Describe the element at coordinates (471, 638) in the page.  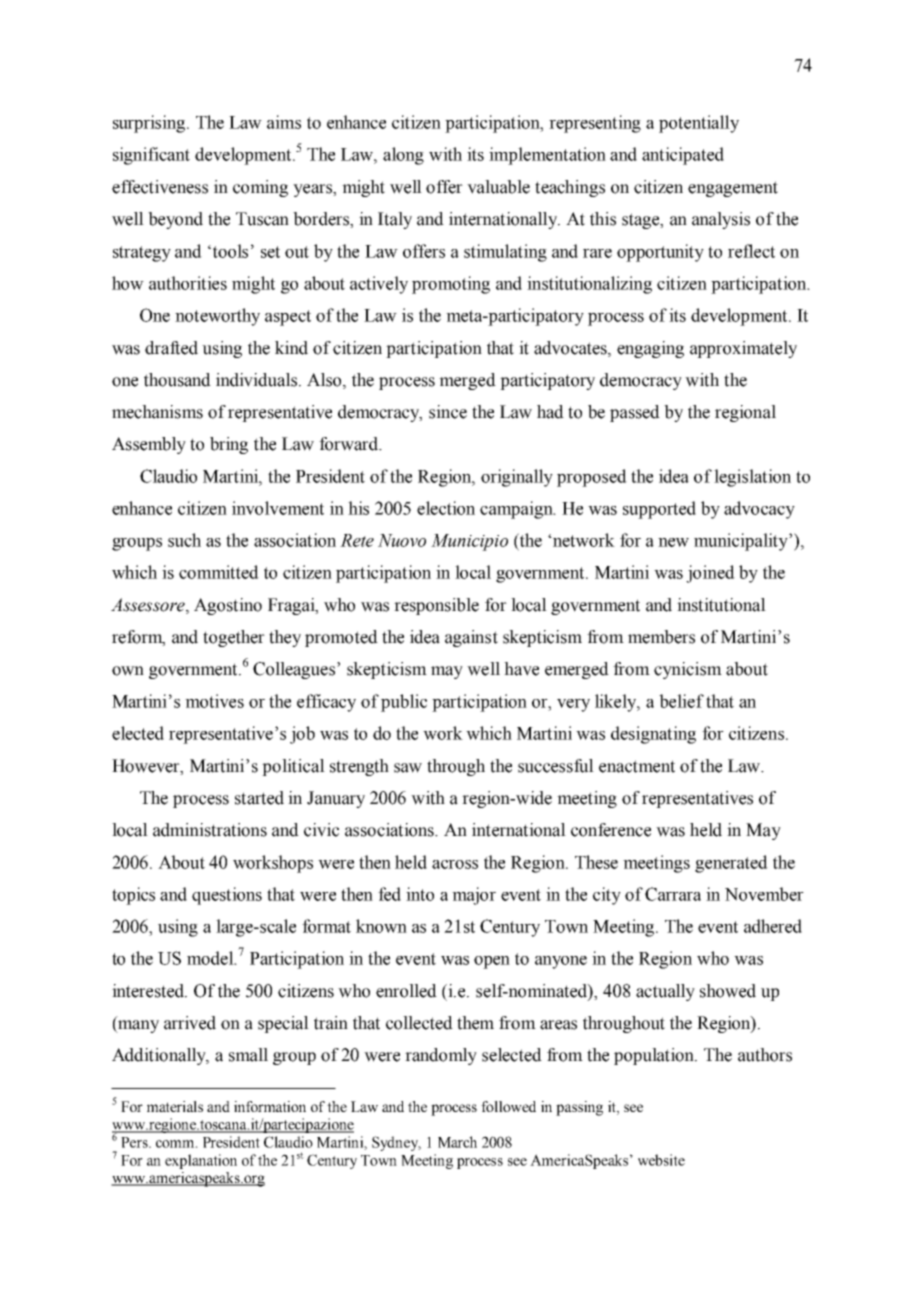
I see `against` at that location.
